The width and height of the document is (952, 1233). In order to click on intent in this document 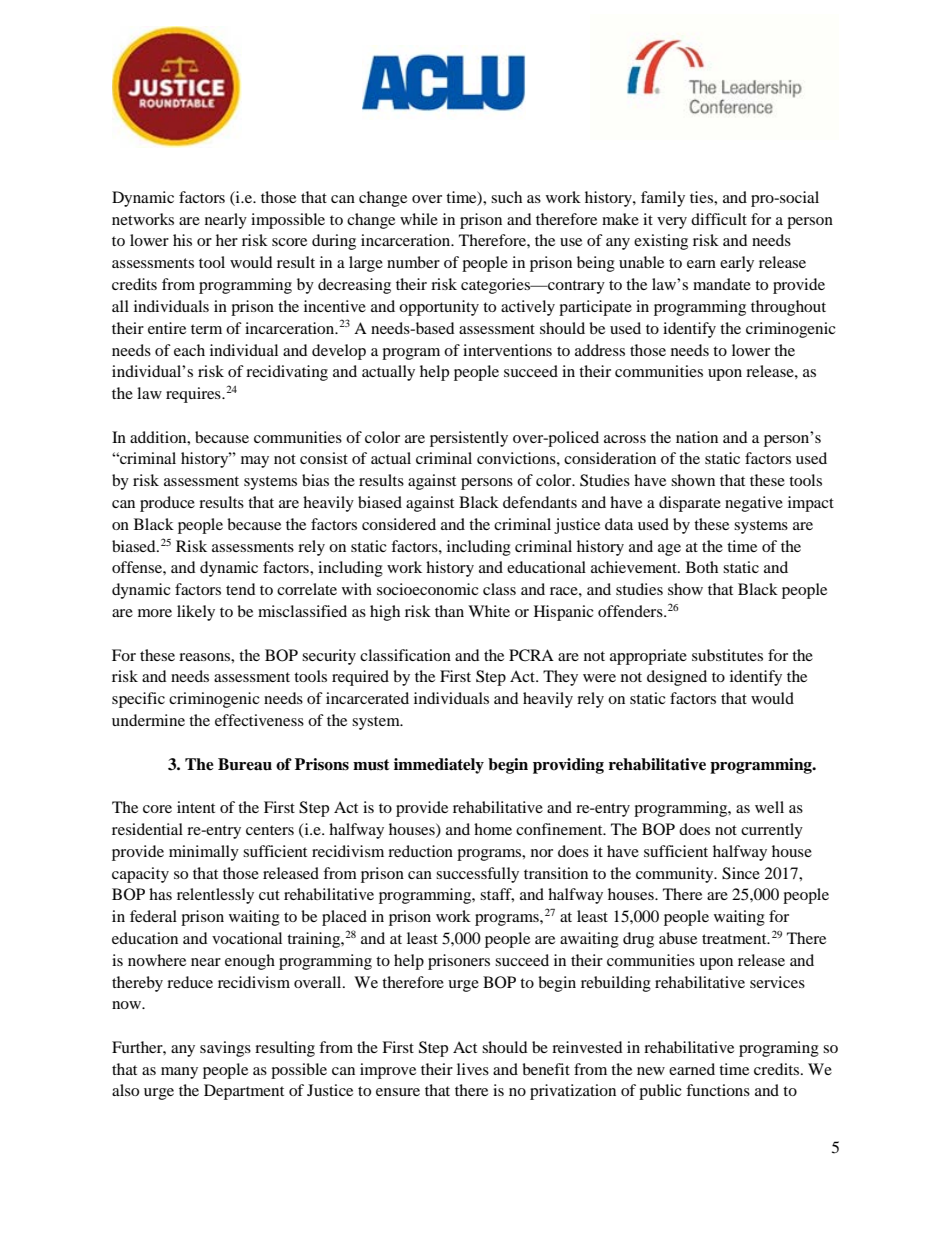, I will do `click(196, 807)`.
